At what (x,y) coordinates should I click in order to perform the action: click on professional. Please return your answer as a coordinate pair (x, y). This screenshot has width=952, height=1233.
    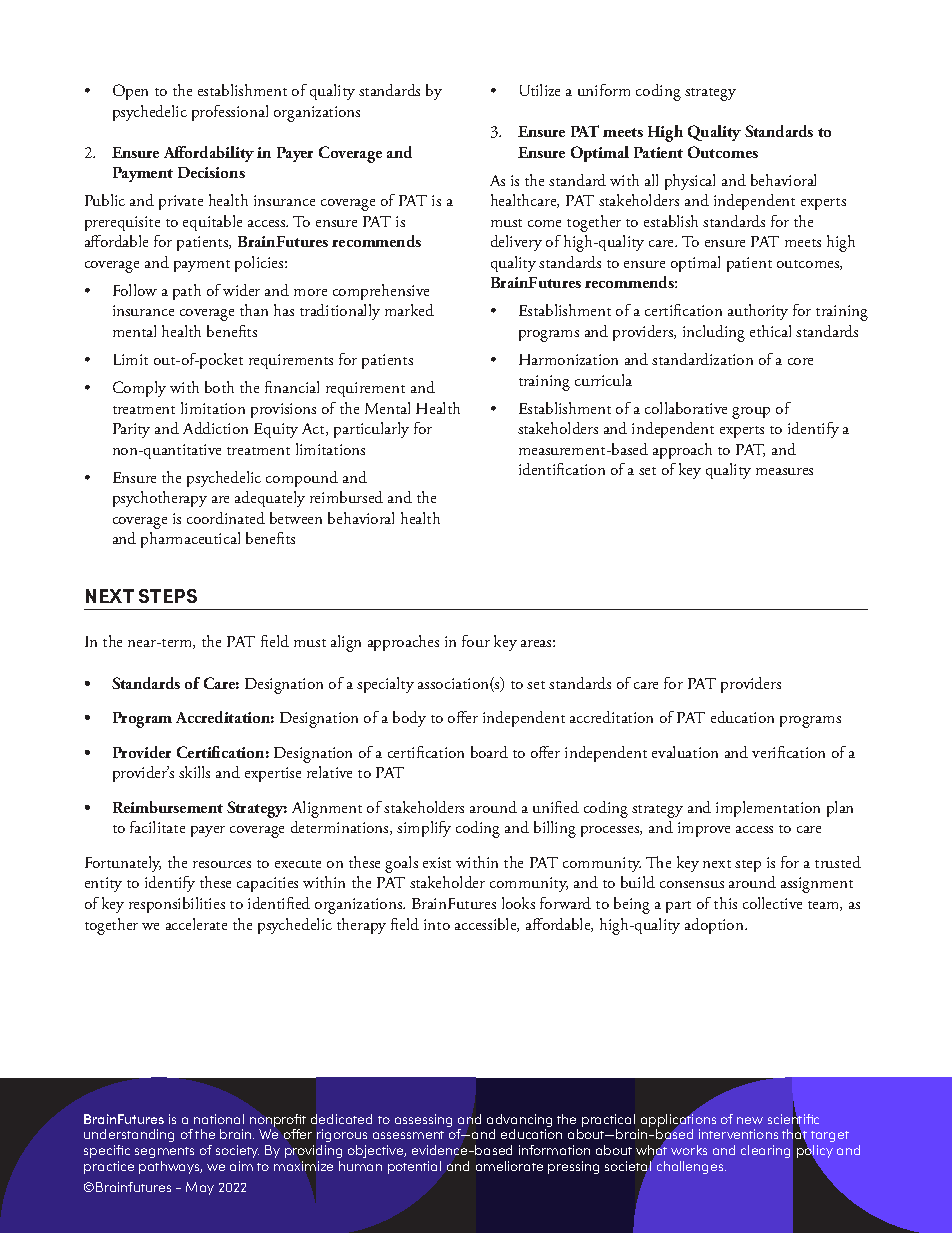
    Looking at the image, I should click on (230, 113).
